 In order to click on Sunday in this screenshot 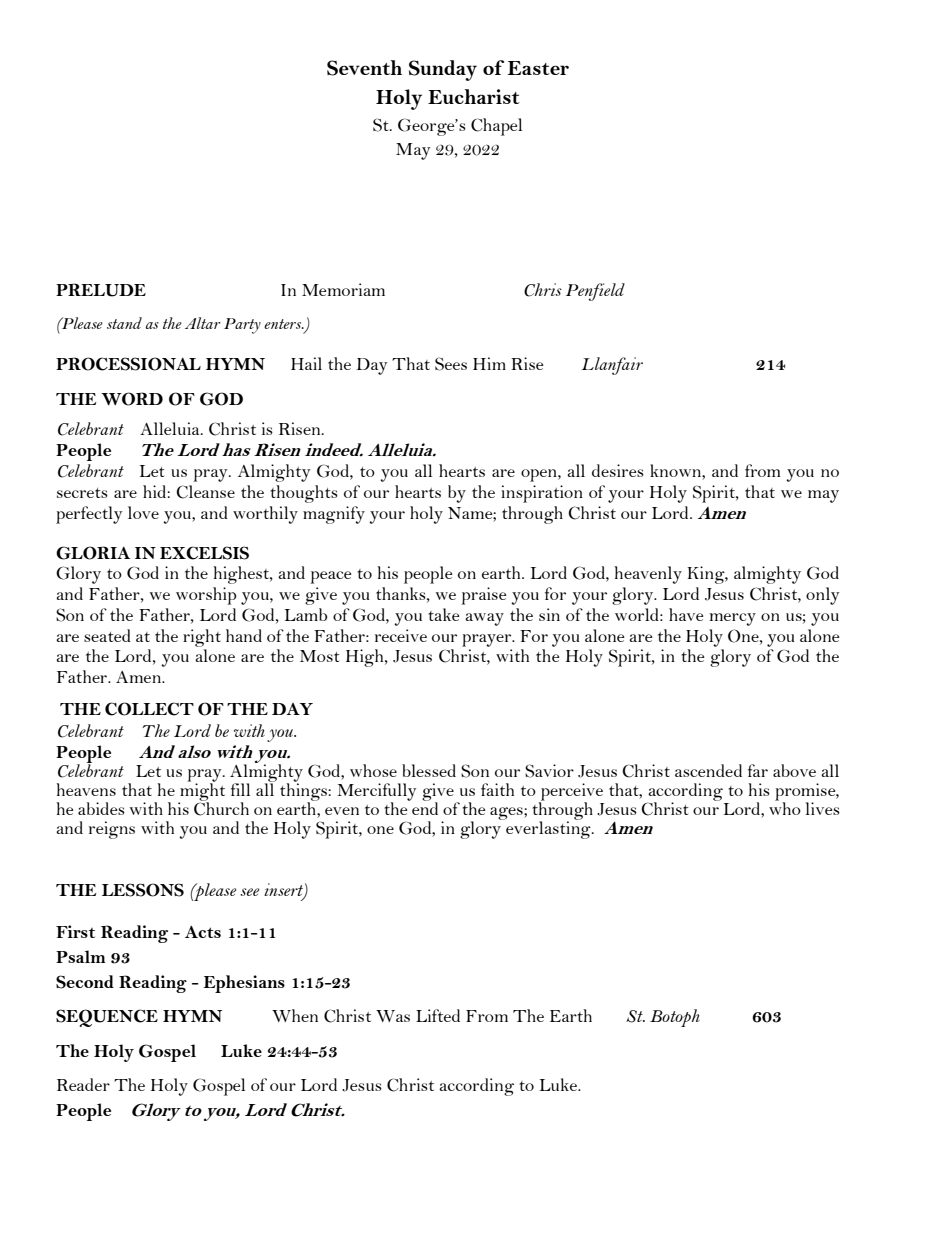, I will do `click(443, 70)`.
